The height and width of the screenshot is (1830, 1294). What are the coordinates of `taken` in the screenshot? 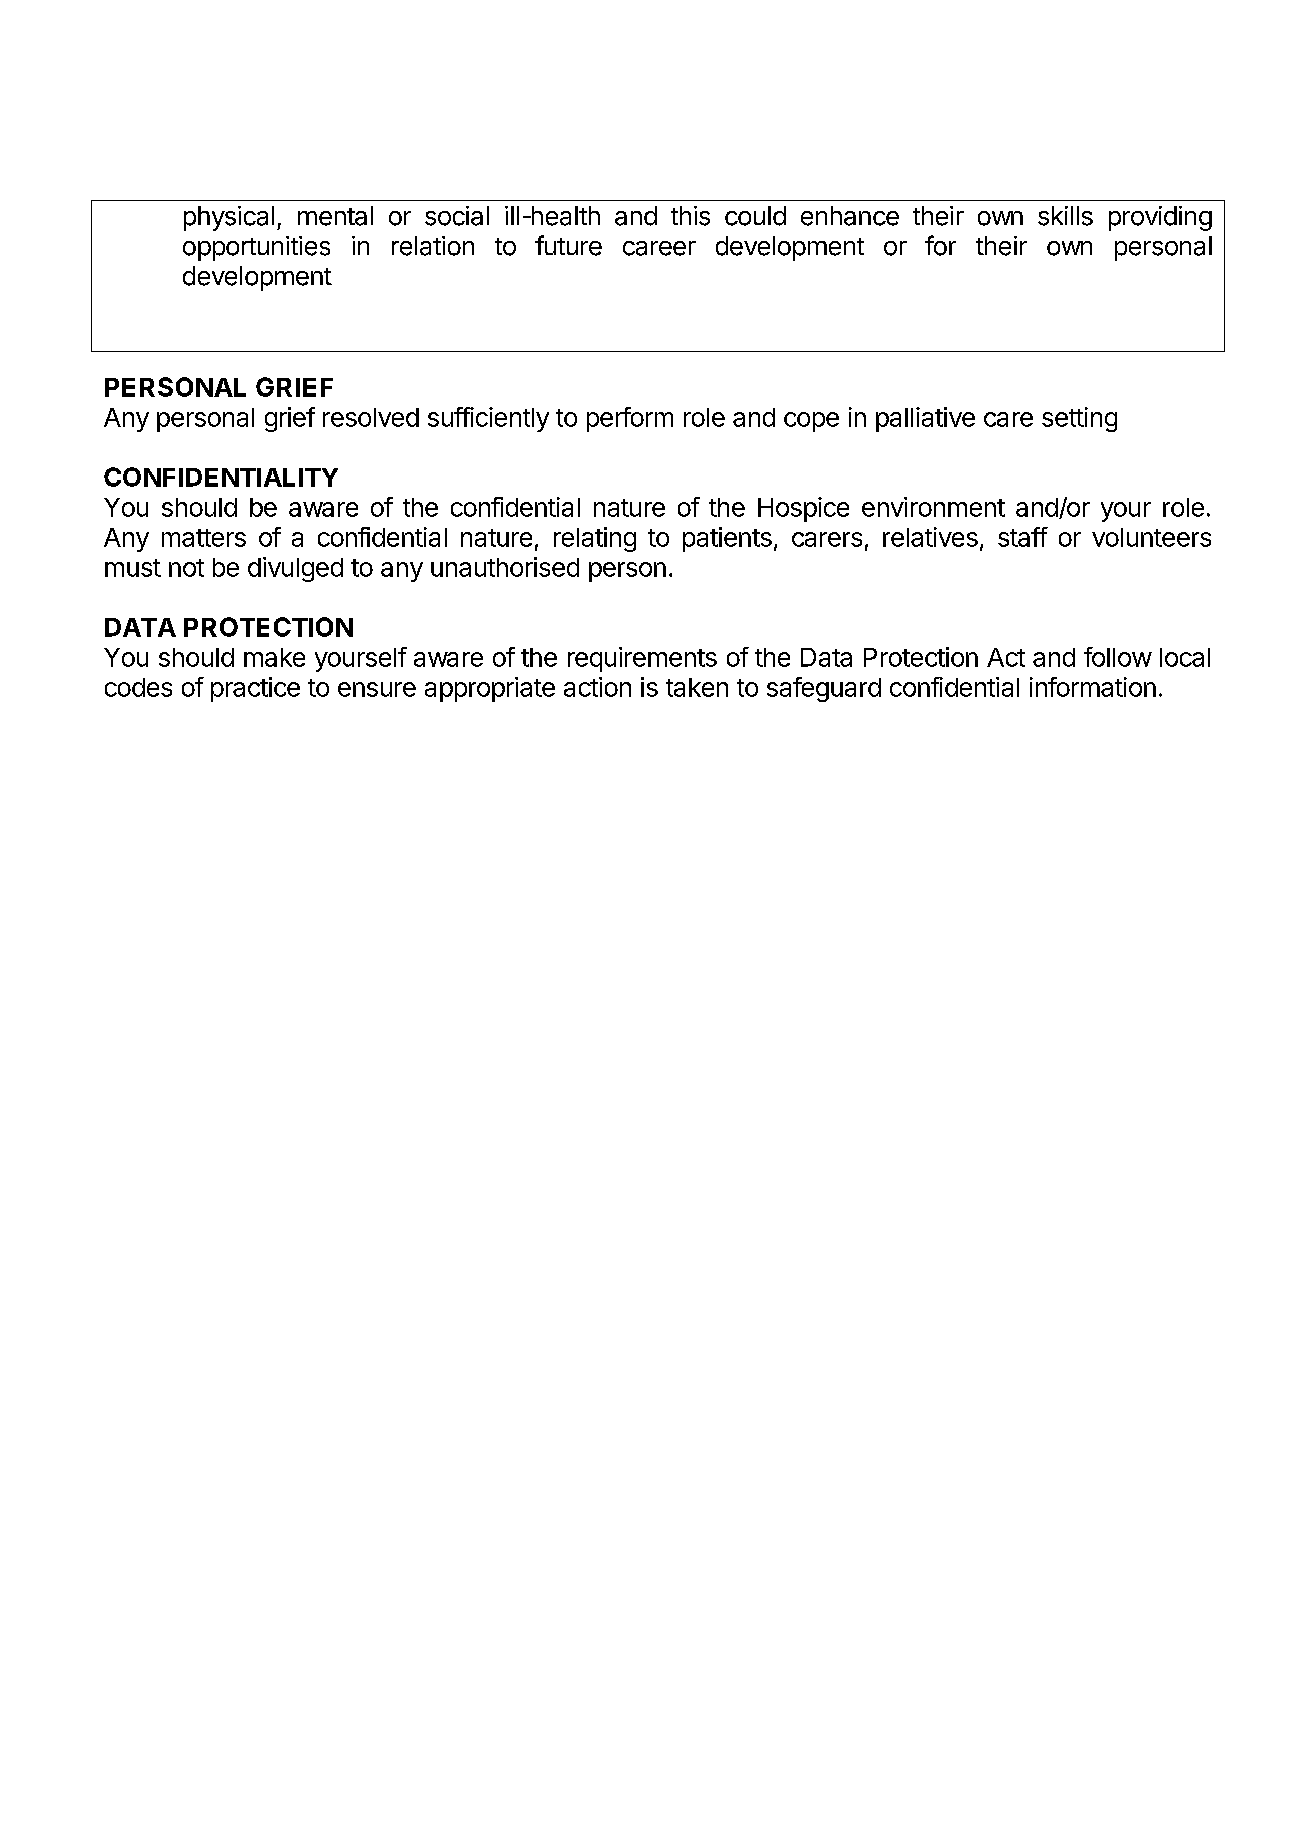 It's located at (697, 687).
